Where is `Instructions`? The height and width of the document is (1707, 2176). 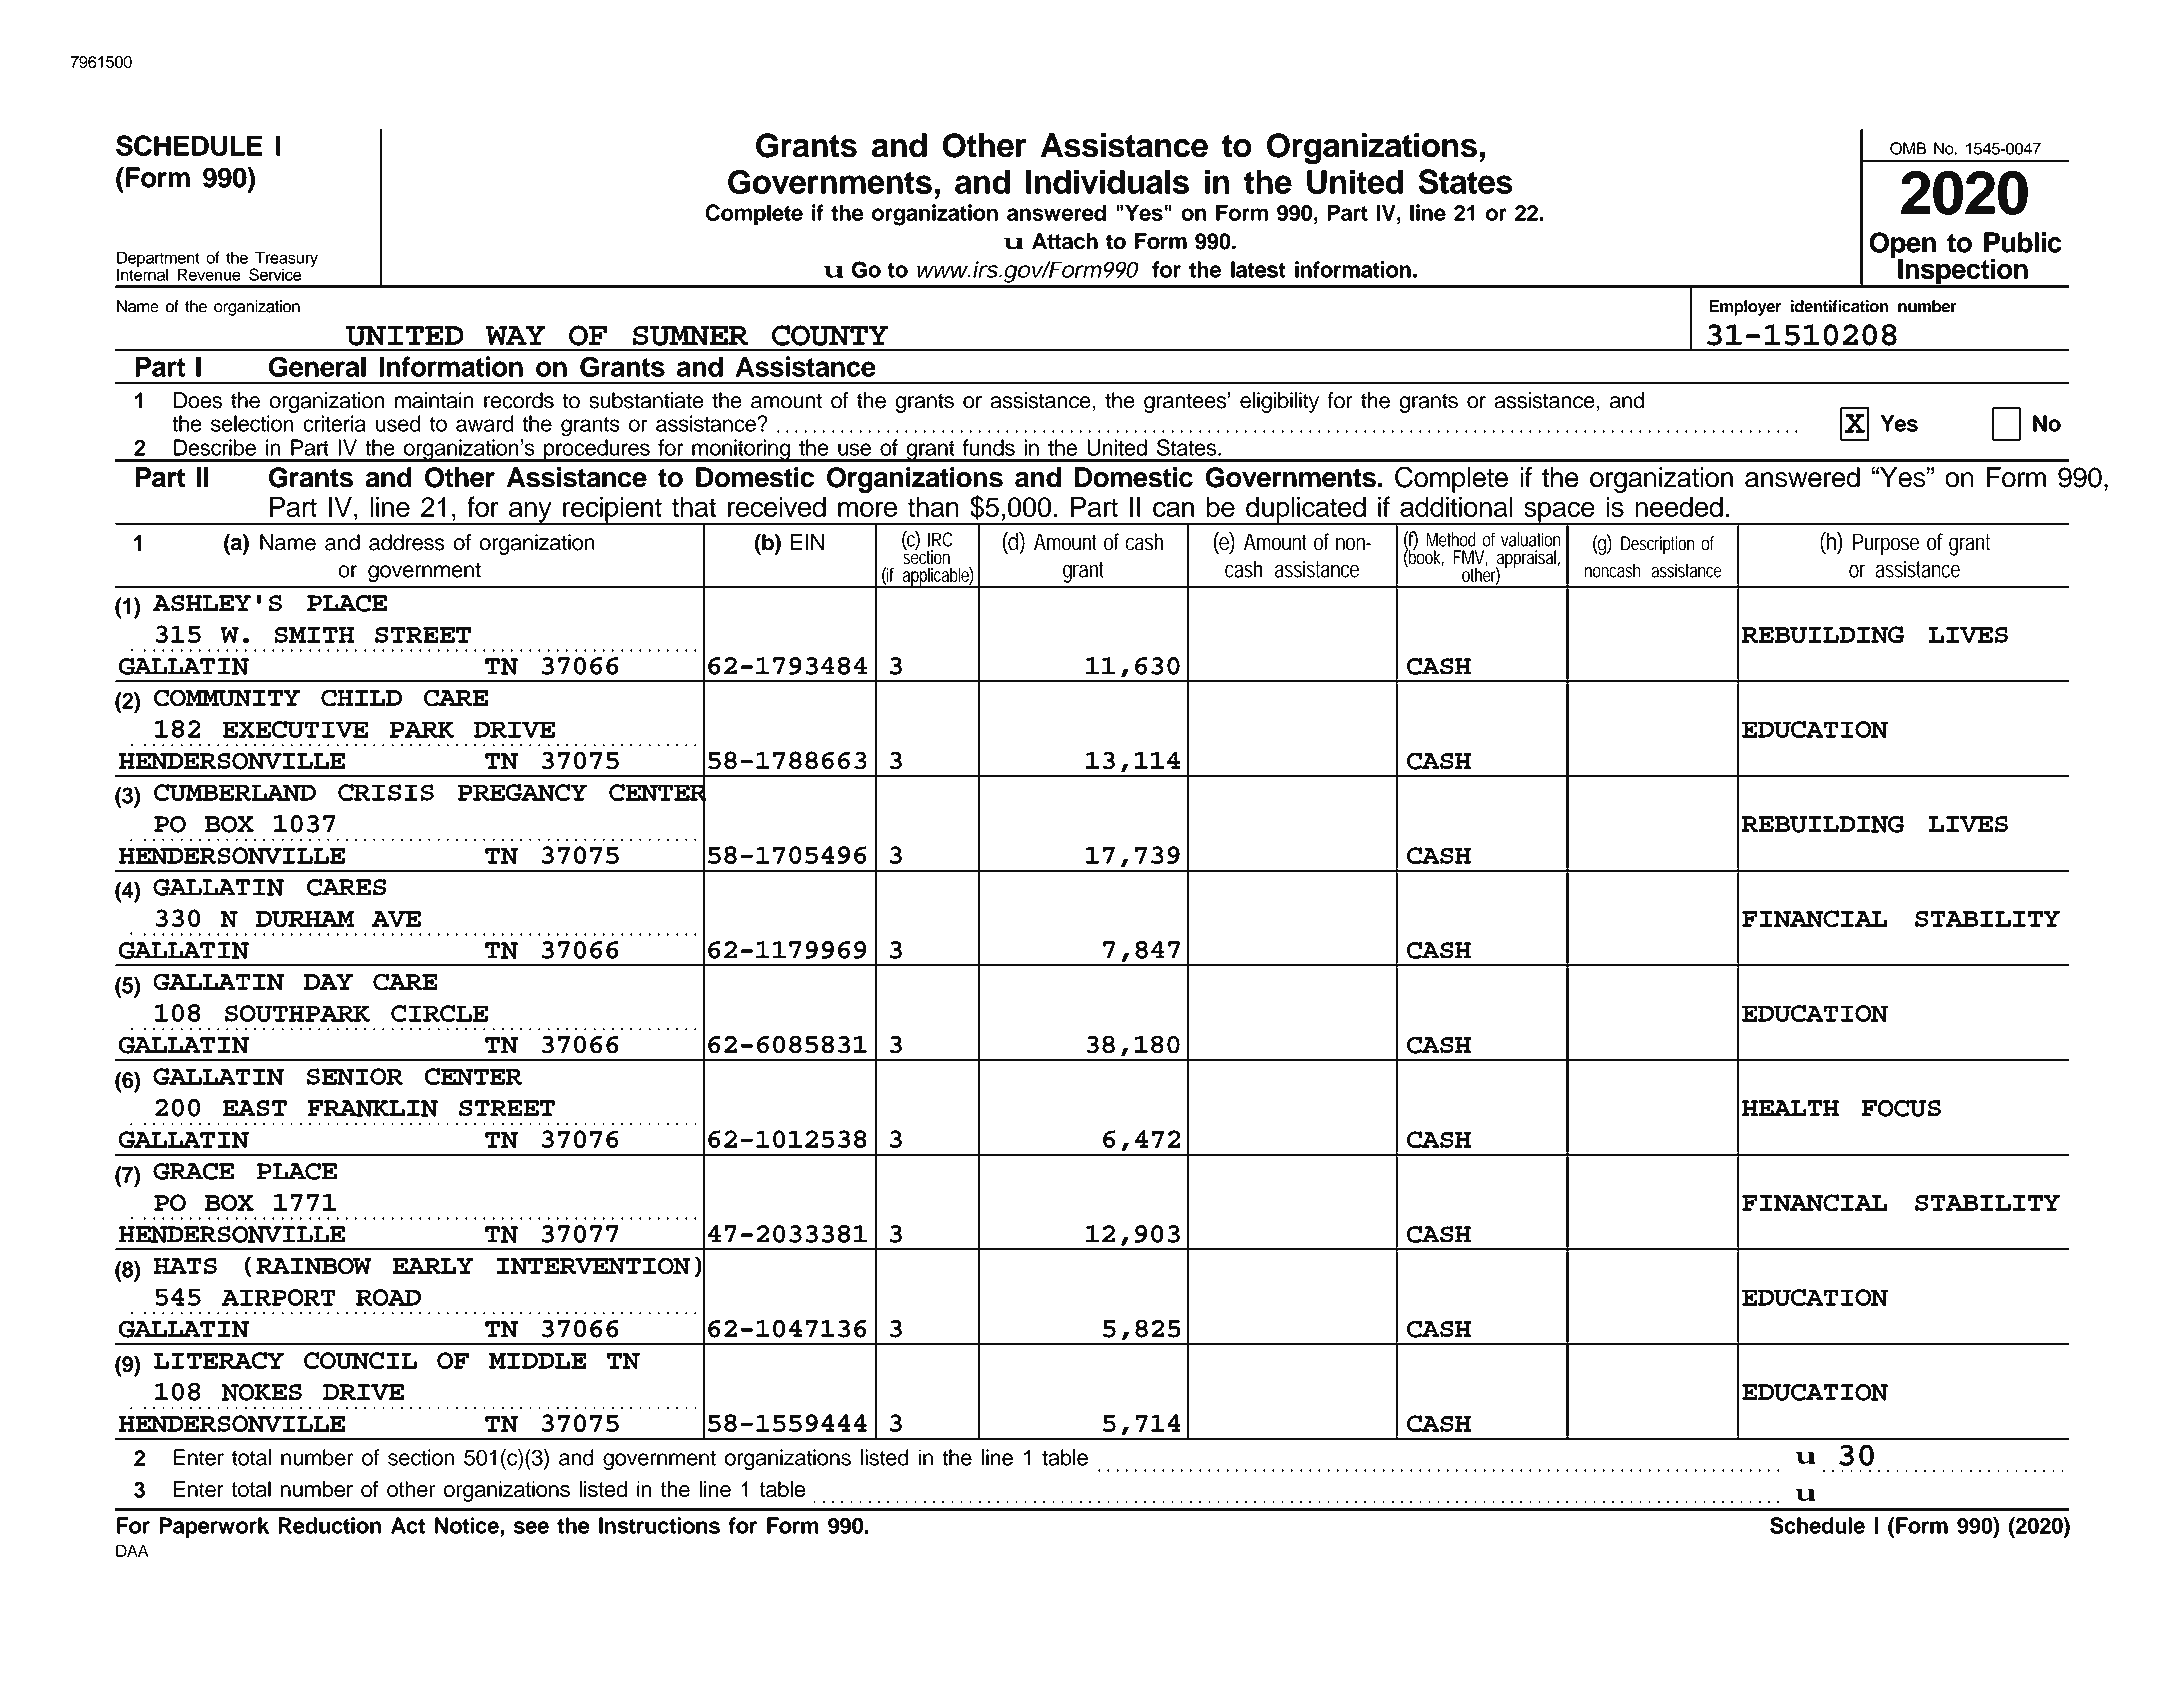 Instructions is located at coordinates (659, 1525).
